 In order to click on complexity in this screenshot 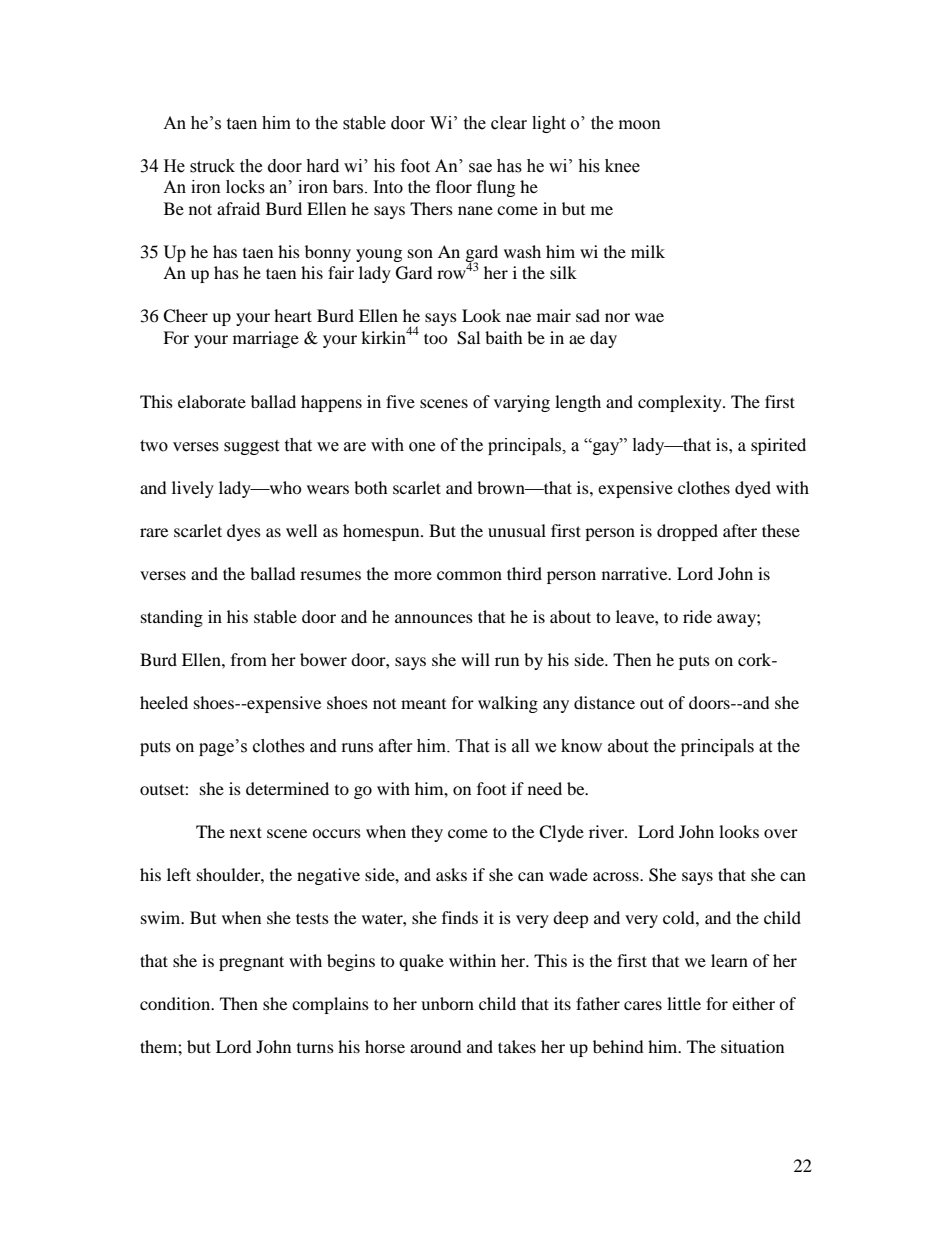, I will do `click(681, 403)`.
